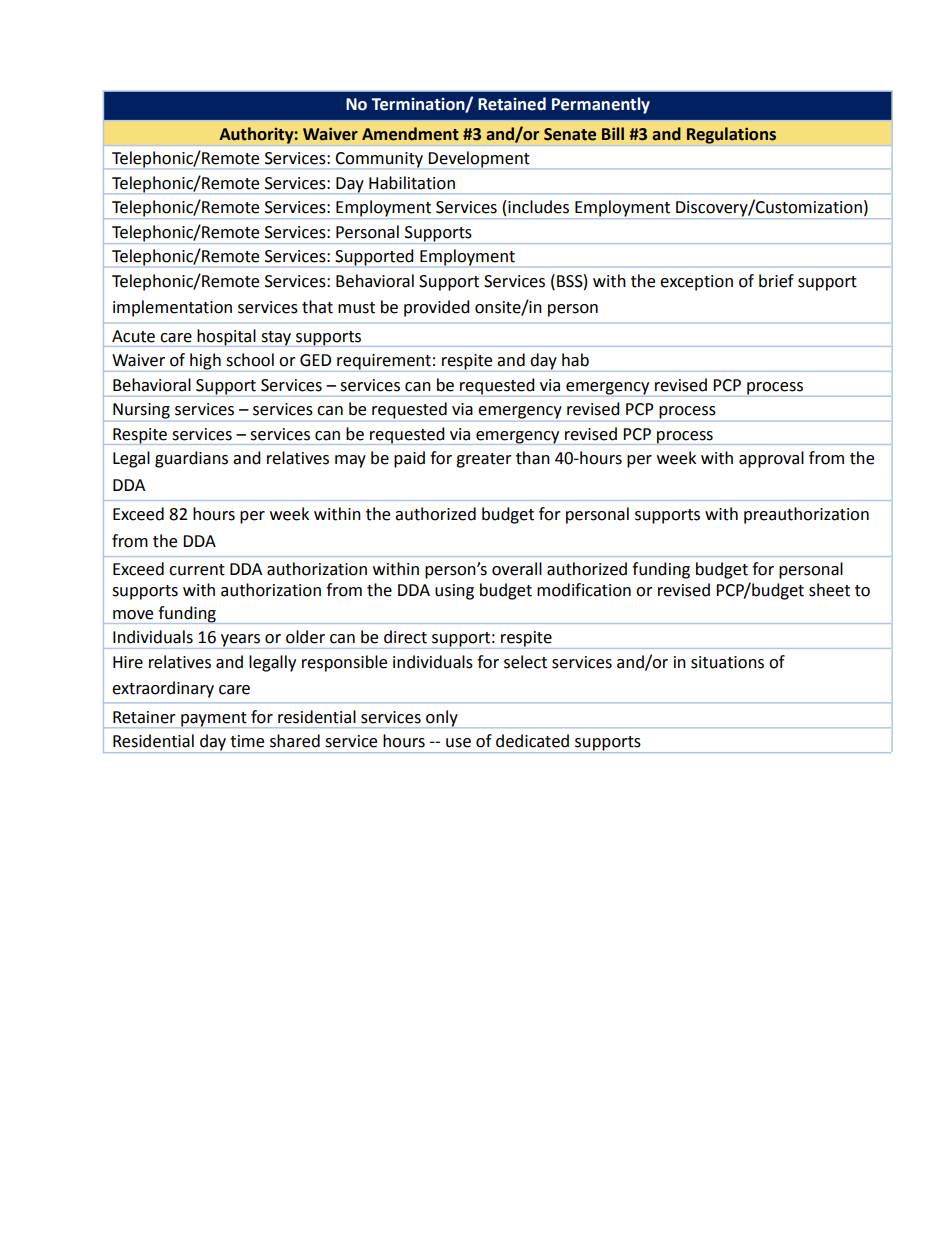 The width and height of the document is (952, 1233). Describe the element at coordinates (197, 570) in the document. I see `current` at that location.
